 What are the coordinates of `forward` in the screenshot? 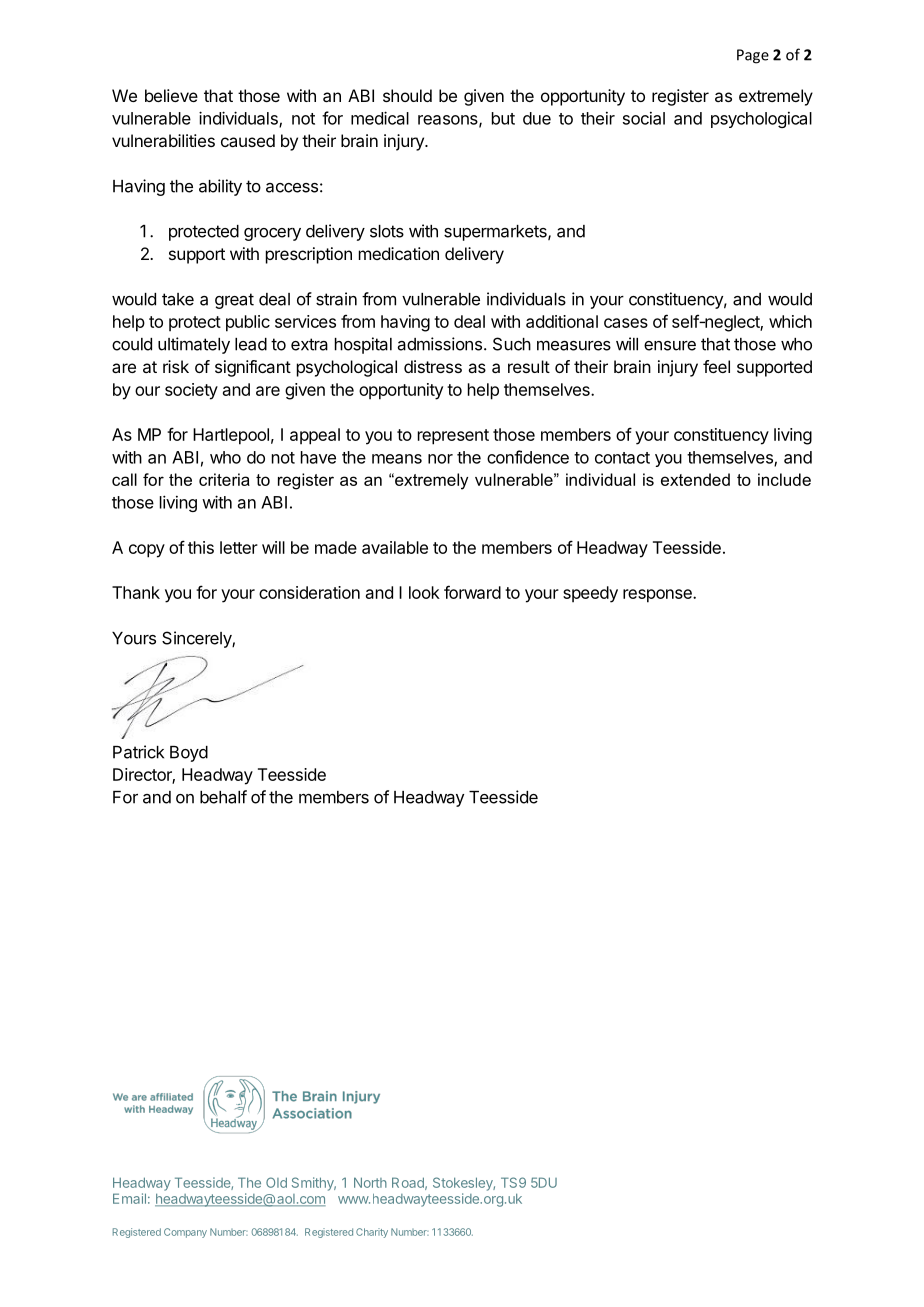 It's located at (472, 592).
